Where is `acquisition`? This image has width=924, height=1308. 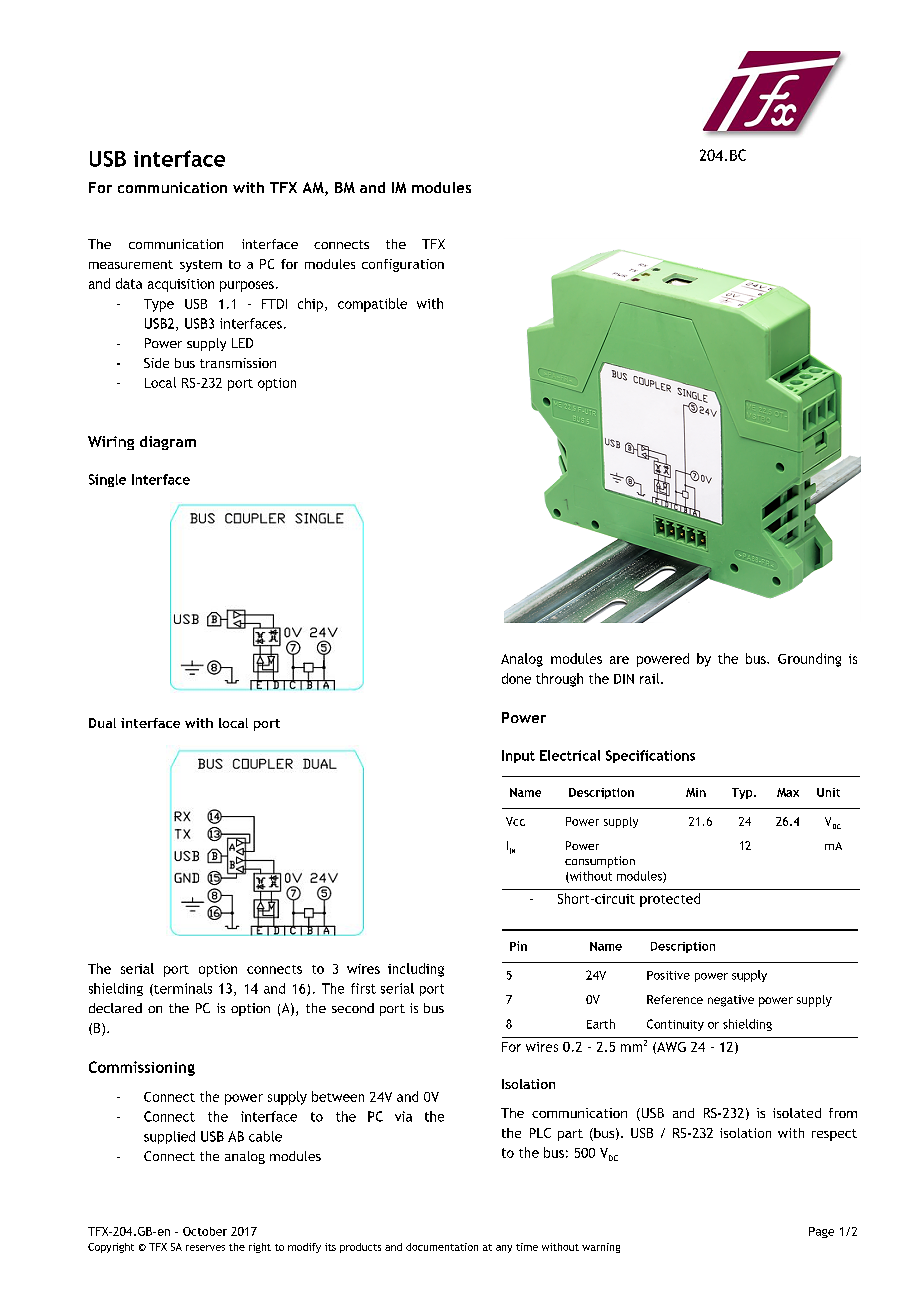
acquisition is located at coordinates (181, 285).
